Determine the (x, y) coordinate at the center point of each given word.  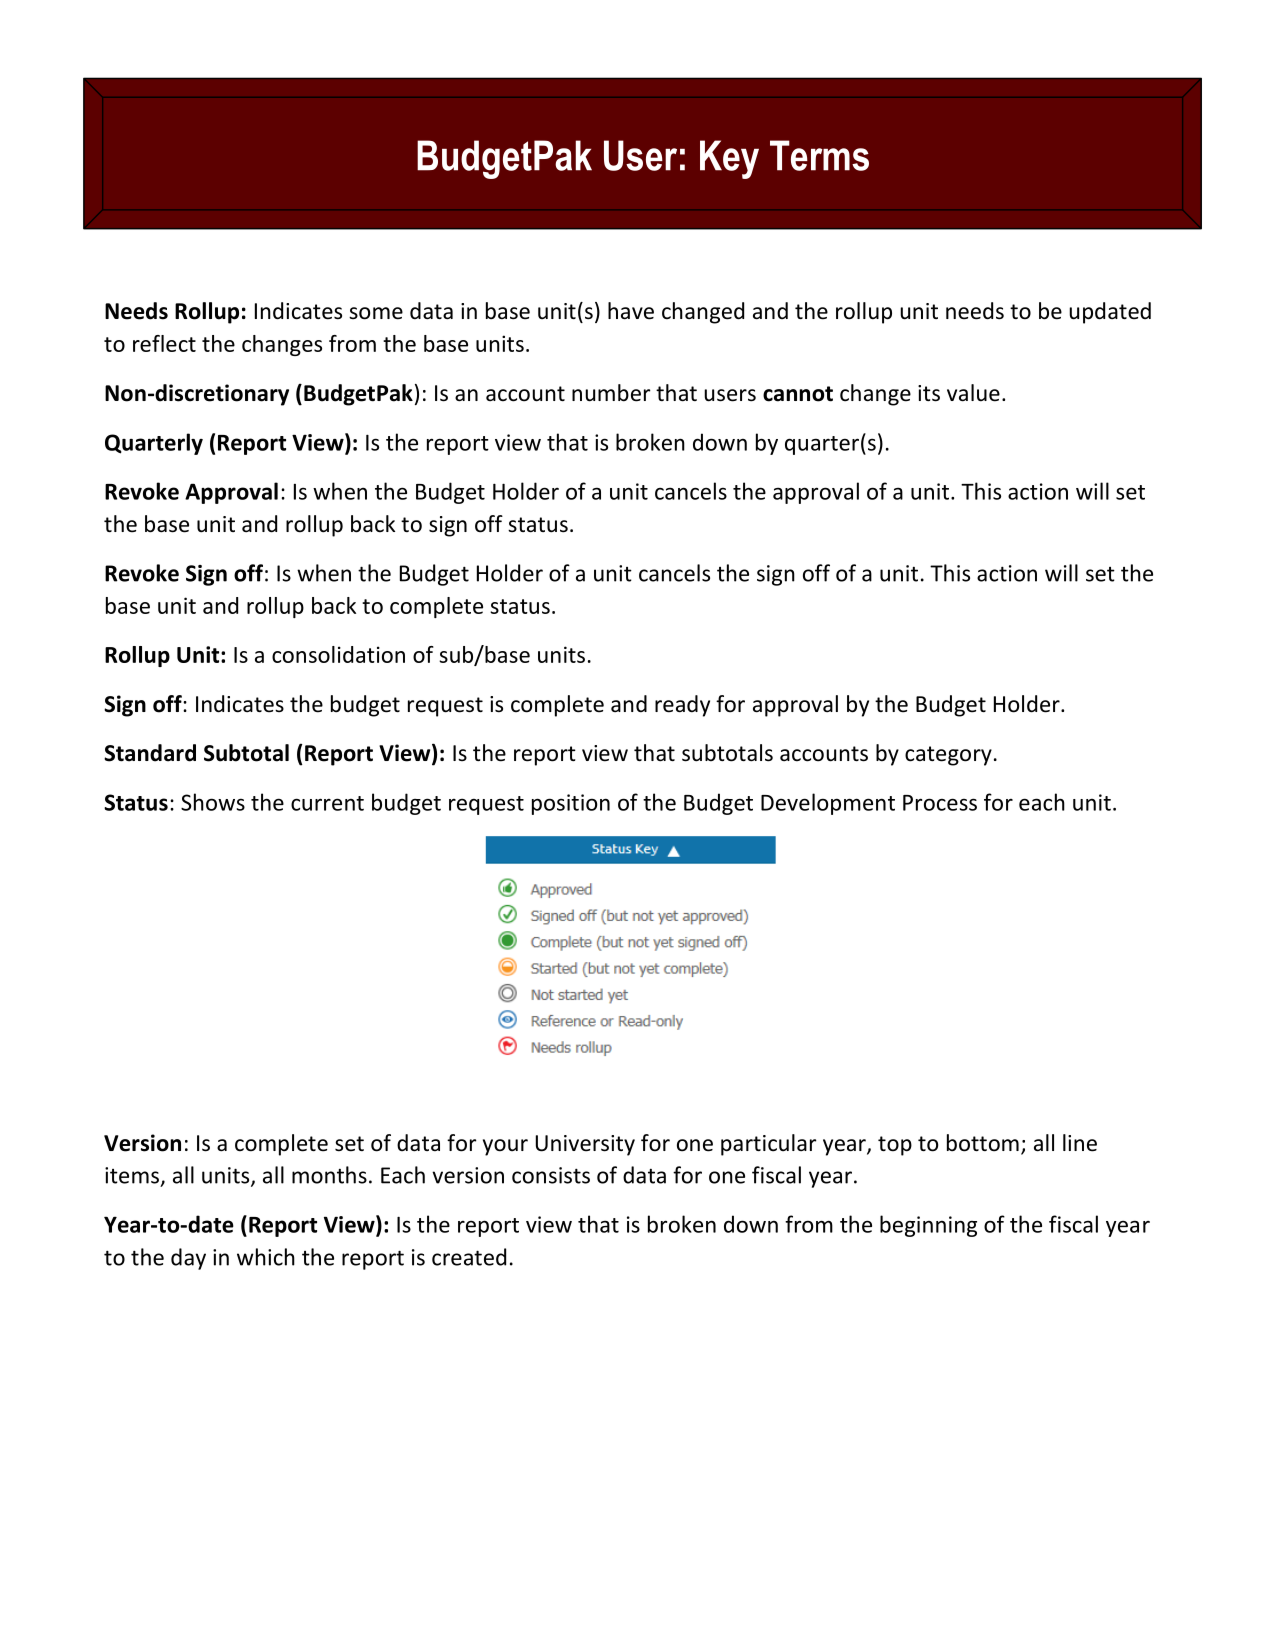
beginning (928, 1226)
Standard (150, 753)
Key (729, 159)
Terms (819, 155)
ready (682, 706)
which (266, 1257)
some (376, 313)
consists (551, 1175)
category (948, 756)
